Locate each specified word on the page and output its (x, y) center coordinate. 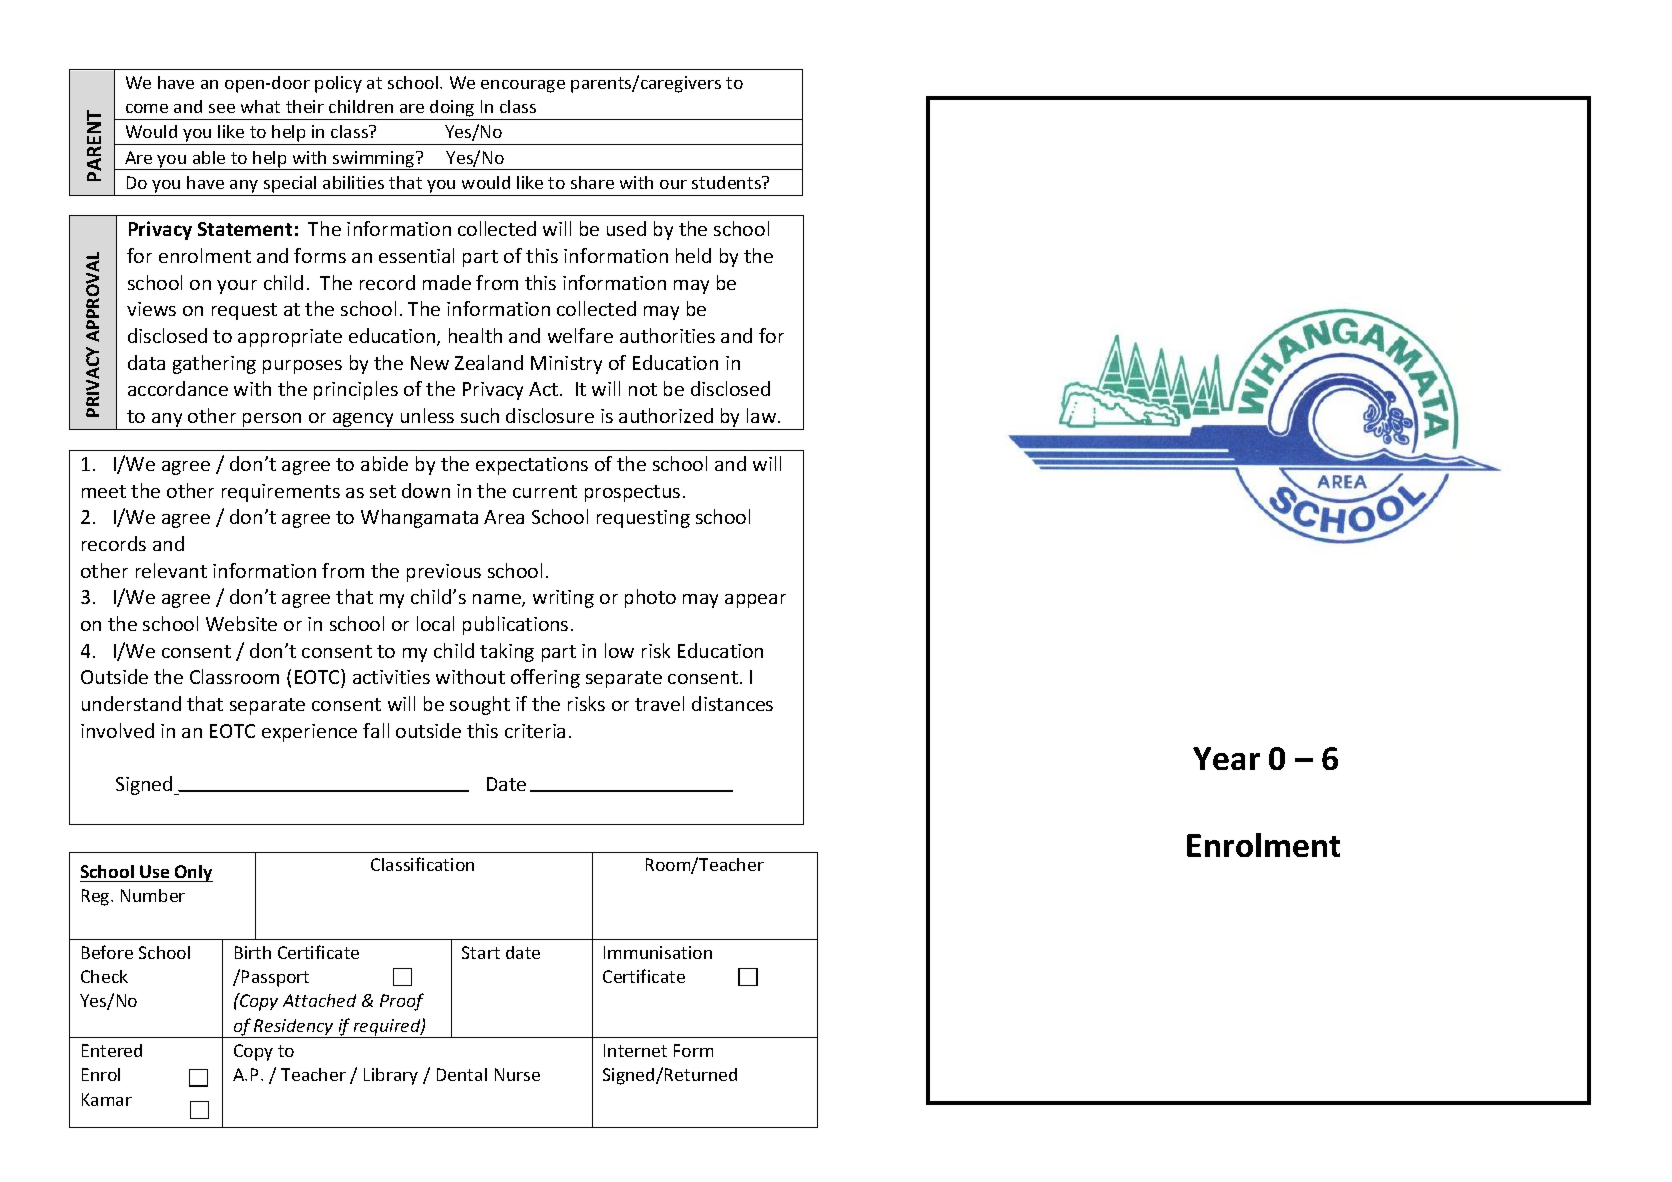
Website (241, 623)
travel (659, 703)
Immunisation (658, 952)
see (222, 108)
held (693, 255)
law (763, 415)
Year (1226, 758)
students (727, 182)
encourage (523, 86)
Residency (294, 1028)
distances (732, 703)
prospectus (632, 493)
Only (193, 873)
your (237, 287)
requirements (281, 493)
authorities (667, 335)
